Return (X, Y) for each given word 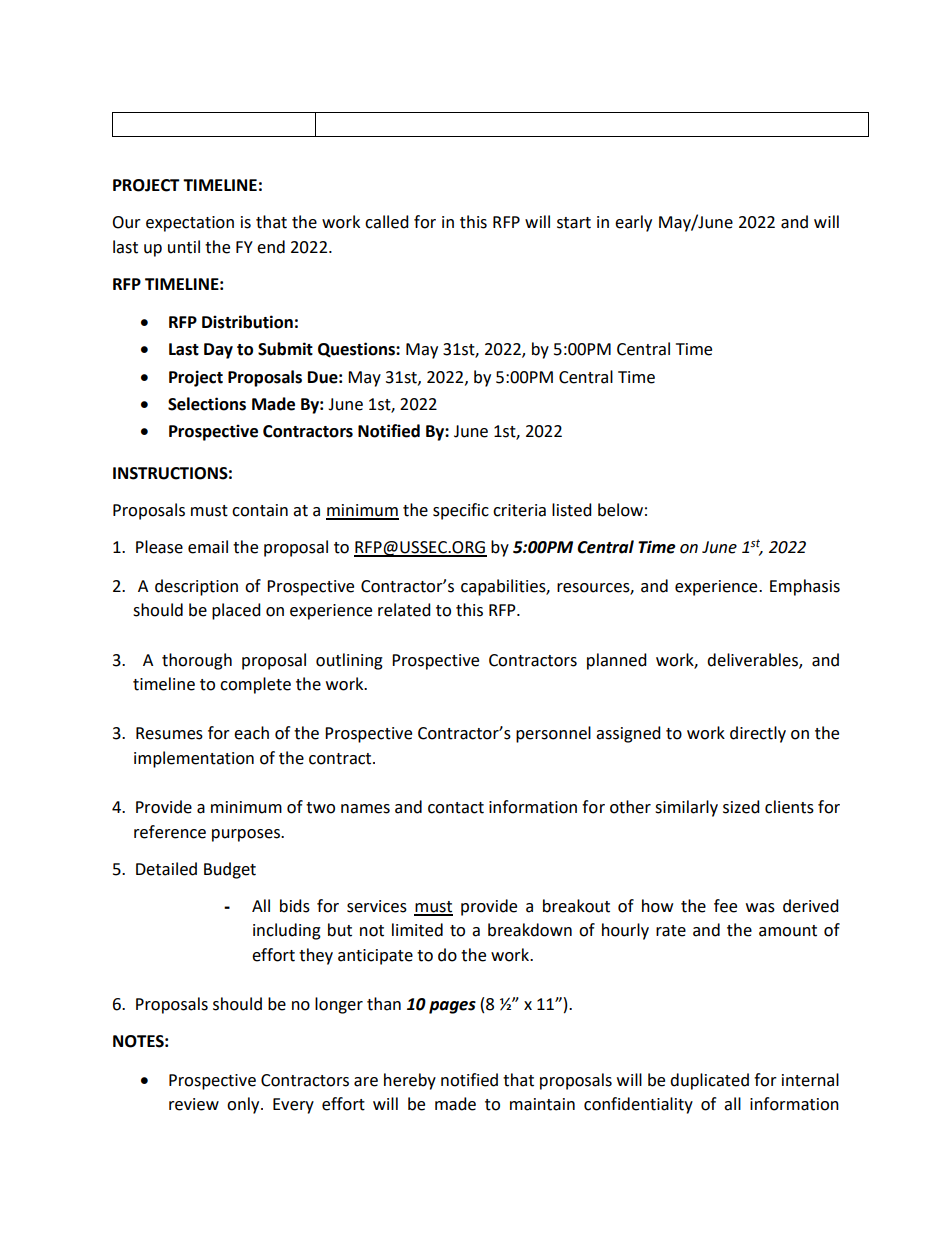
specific (461, 511)
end (271, 247)
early (633, 223)
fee (725, 906)
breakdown (530, 930)
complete (255, 685)
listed (572, 510)
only (244, 1105)
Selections (207, 404)
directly (758, 734)
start (574, 223)
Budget (230, 870)
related (404, 610)
